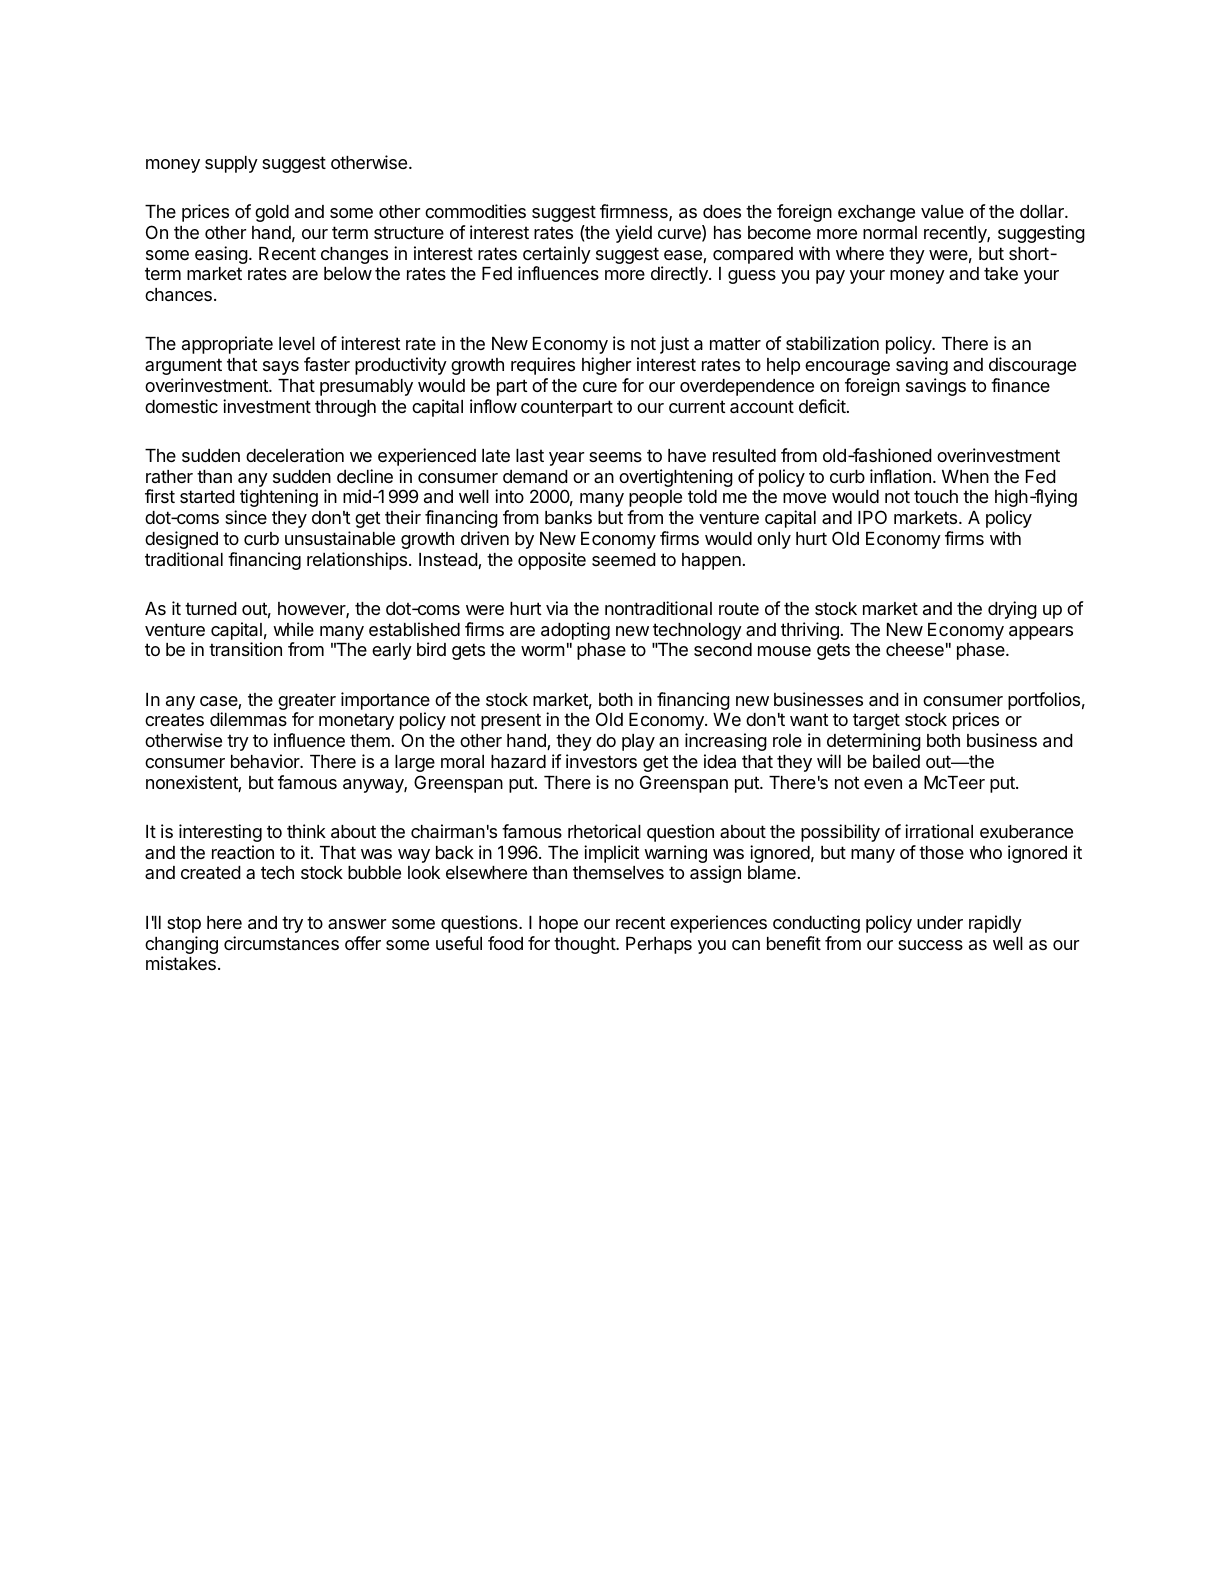 Image resolution: width=1232 pixels, height=1594 pixels. What do you see at coordinates (940, 922) in the image?
I see `under` at bounding box center [940, 922].
